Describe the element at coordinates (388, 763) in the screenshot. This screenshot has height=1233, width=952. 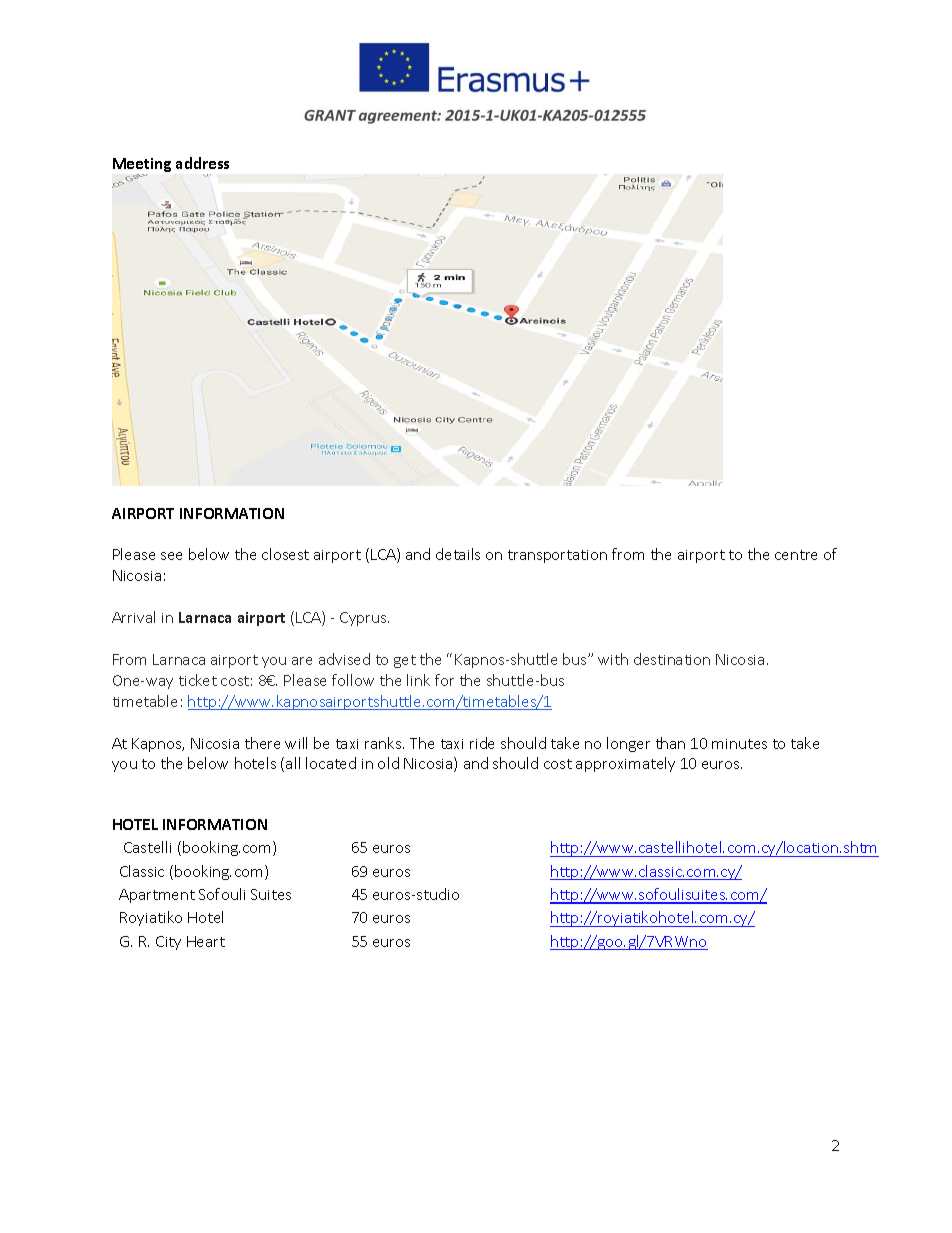
I see `old` at that location.
